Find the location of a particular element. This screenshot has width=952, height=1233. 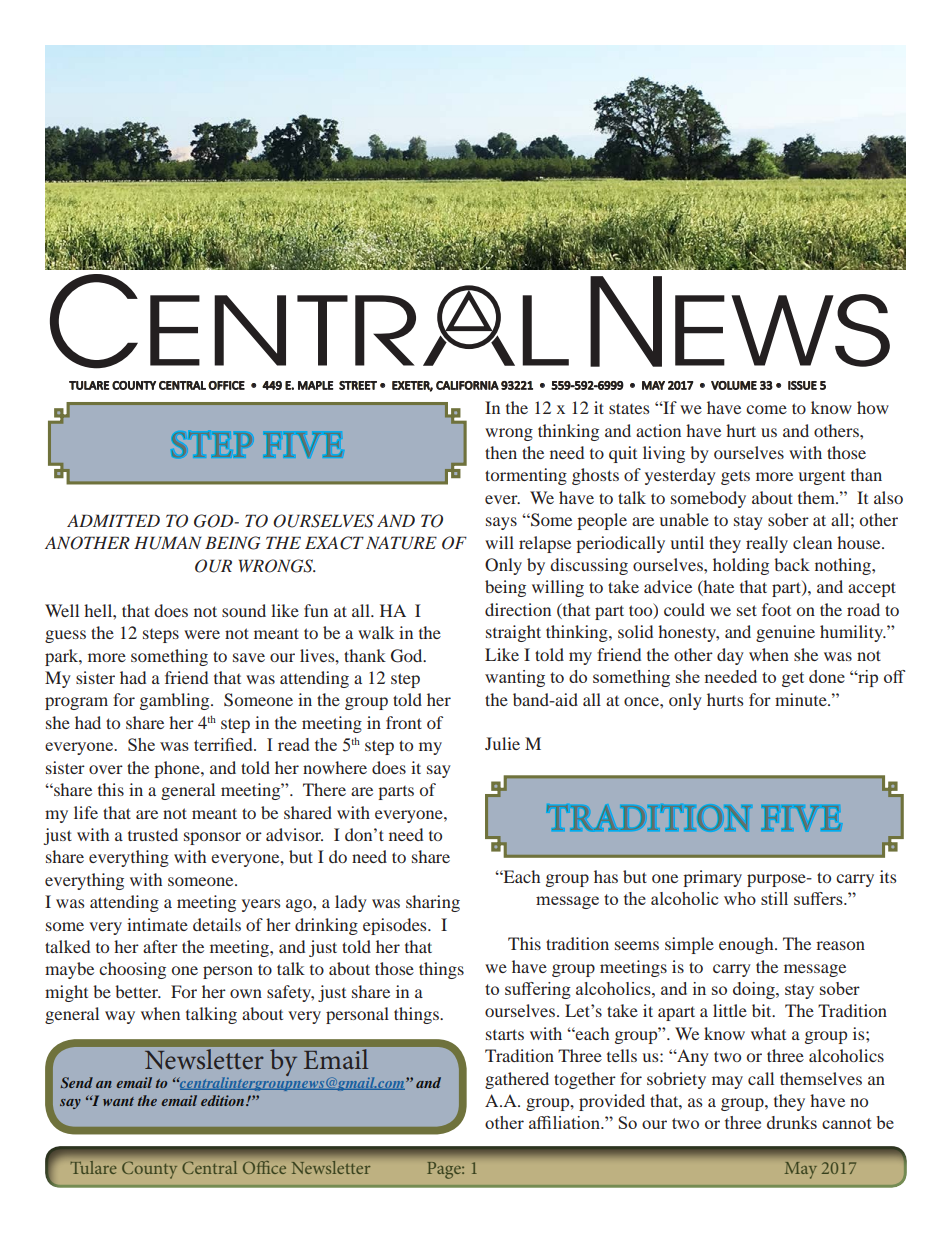

enough is located at coordinates (747, 945).
